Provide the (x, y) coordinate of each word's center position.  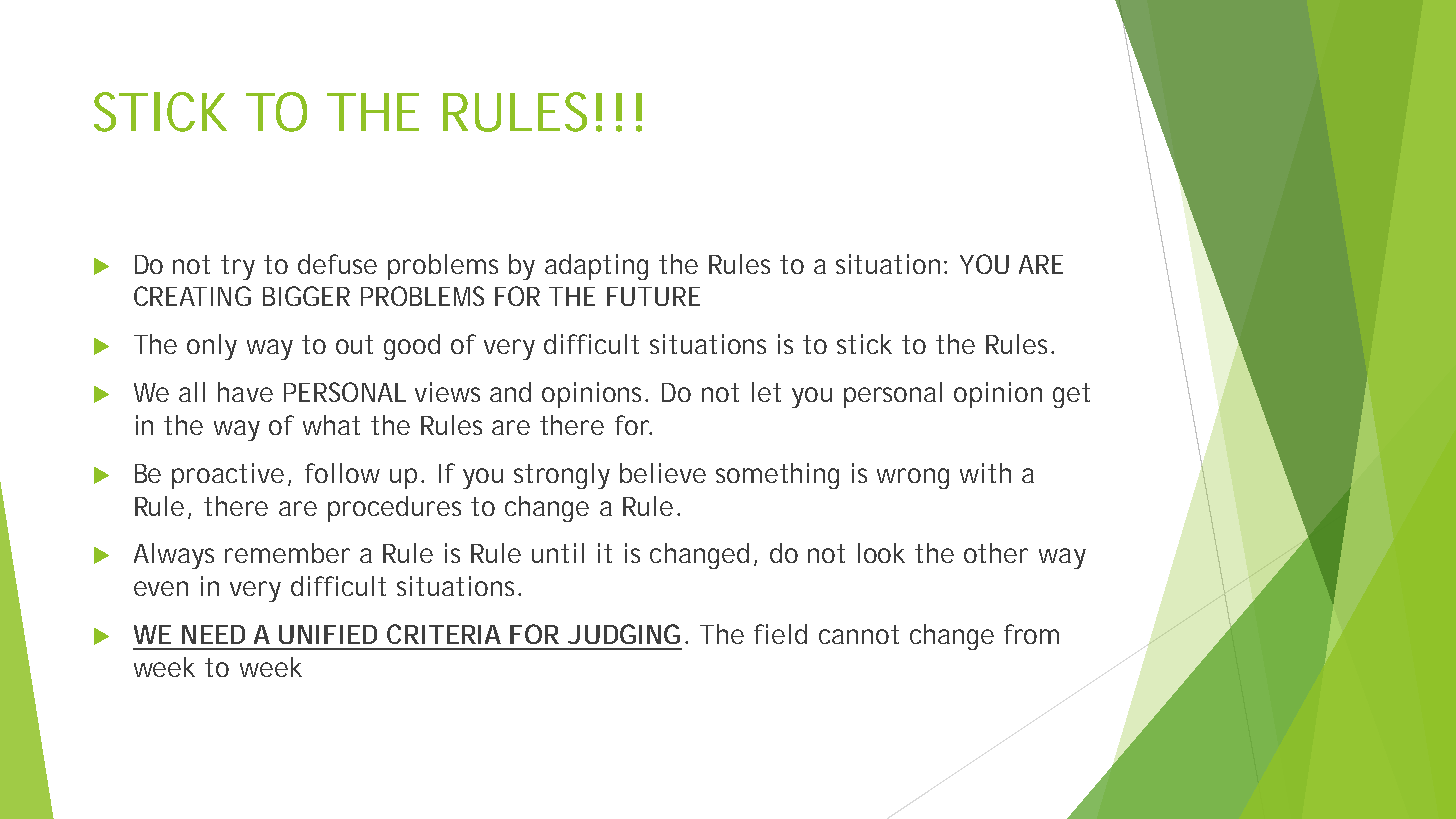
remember (287, 553)
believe (663, 473)
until (558, 553)
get (1071, 395)
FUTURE (653, 296)
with (985, 473)
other (996, 553)
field (780, 634)
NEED (213, 634)
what (331, 425)
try (238, 267)
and (510, 392)
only (212, 347)
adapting (596, 267)
